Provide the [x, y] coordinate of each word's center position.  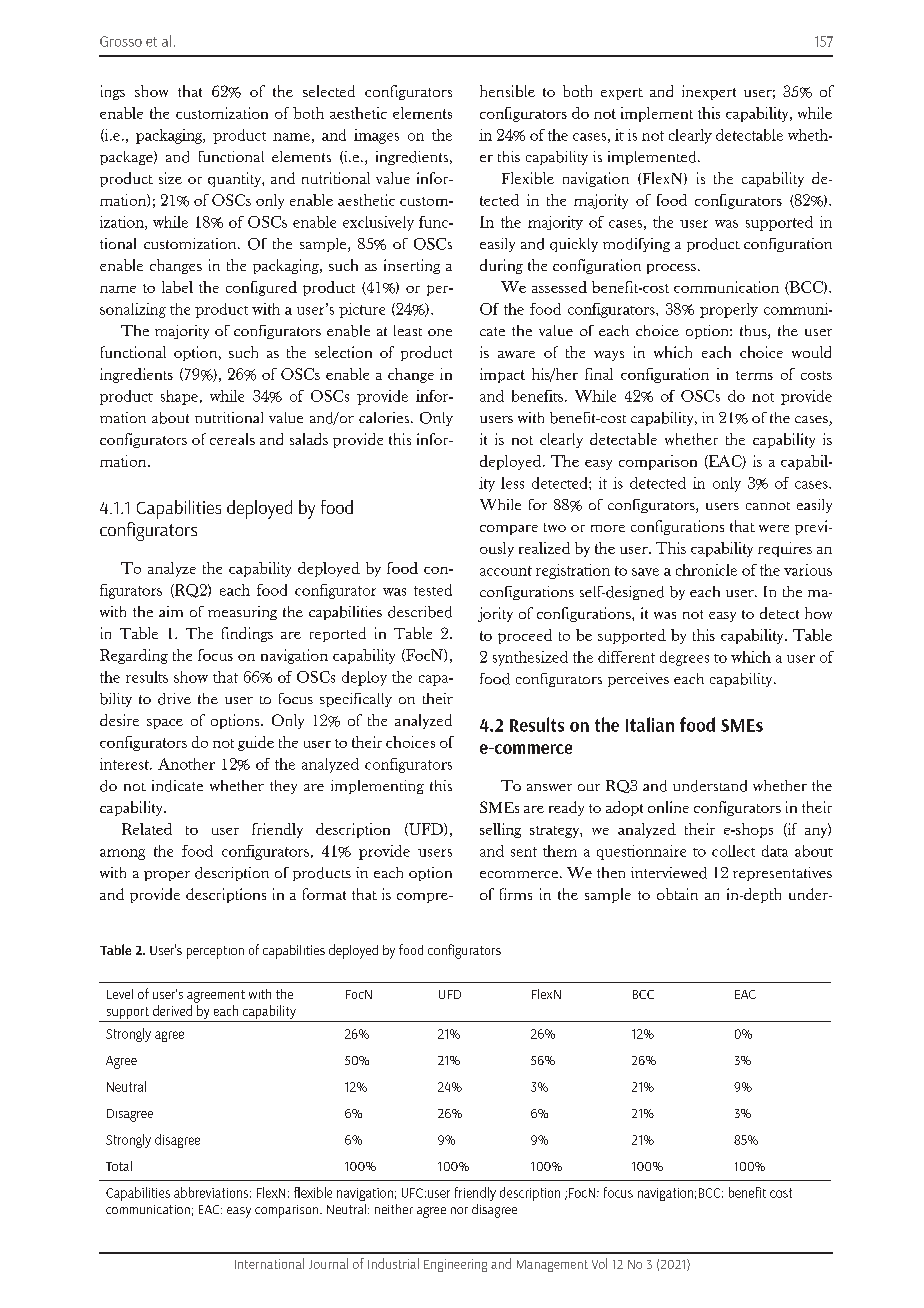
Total [119, 1166]
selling [500, 830]
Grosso [121, 41]
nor [459, 1210]
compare [509, 530]
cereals [232, 439]
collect [733, 851]
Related [147, 829]
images [376, 136]
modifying [636, 245]
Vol [599, 1263]
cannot [768, 506]
